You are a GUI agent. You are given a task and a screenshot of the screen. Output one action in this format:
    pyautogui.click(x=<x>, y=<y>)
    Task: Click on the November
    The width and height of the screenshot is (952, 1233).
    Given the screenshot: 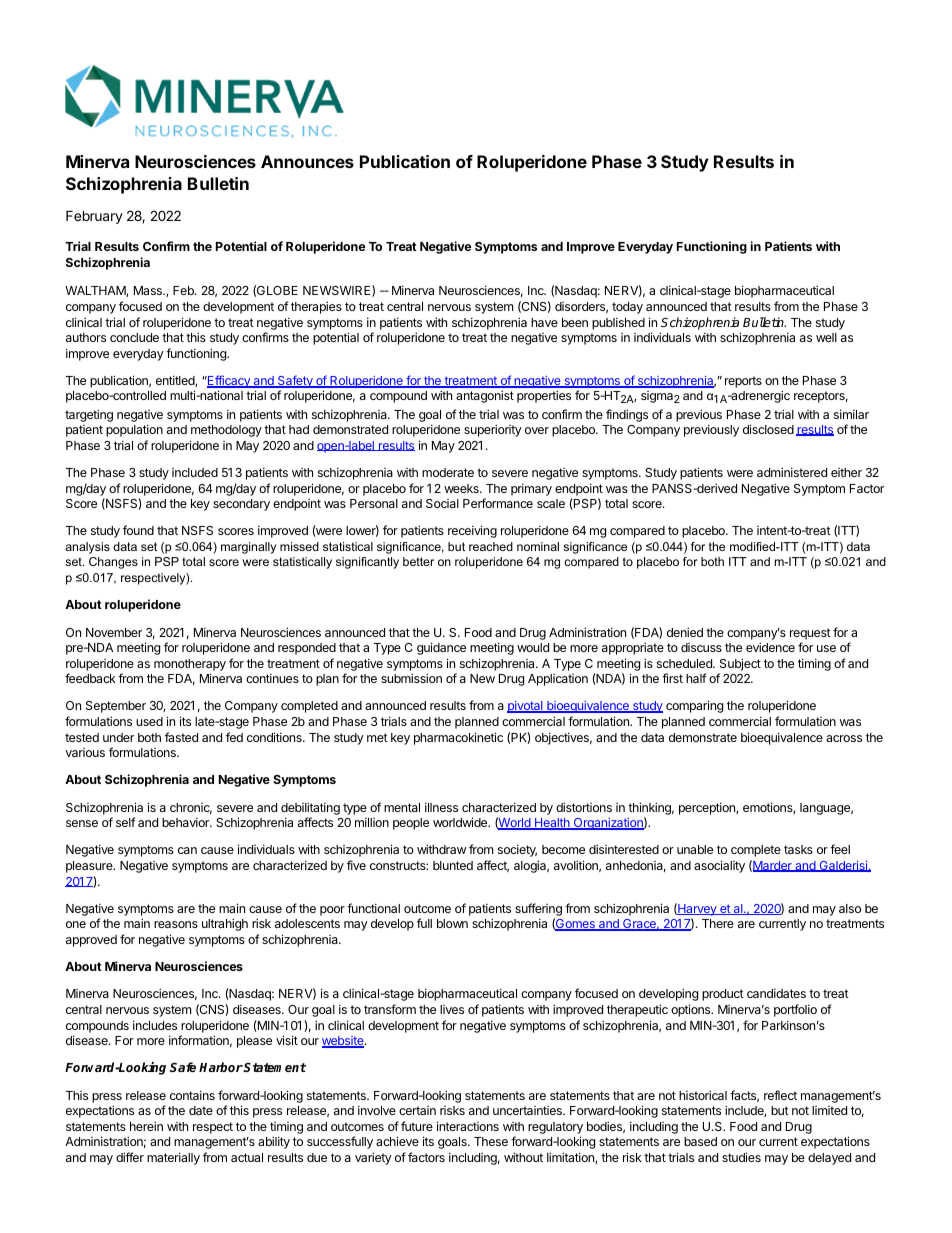 What is the action you would take?
    pyautogui.click(x=114, y=632)
